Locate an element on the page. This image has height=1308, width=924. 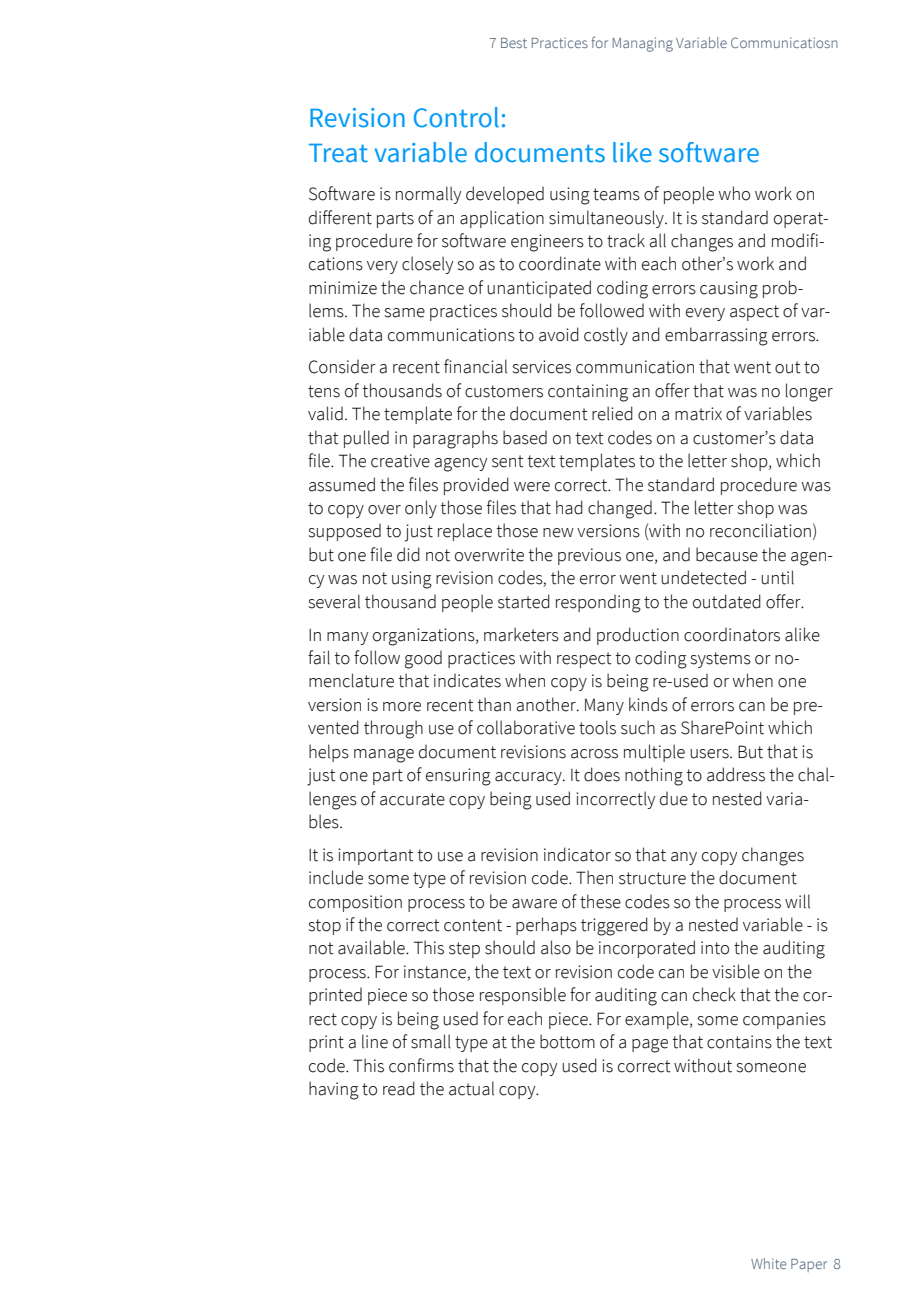
good is located at coordinates (423, 660).
